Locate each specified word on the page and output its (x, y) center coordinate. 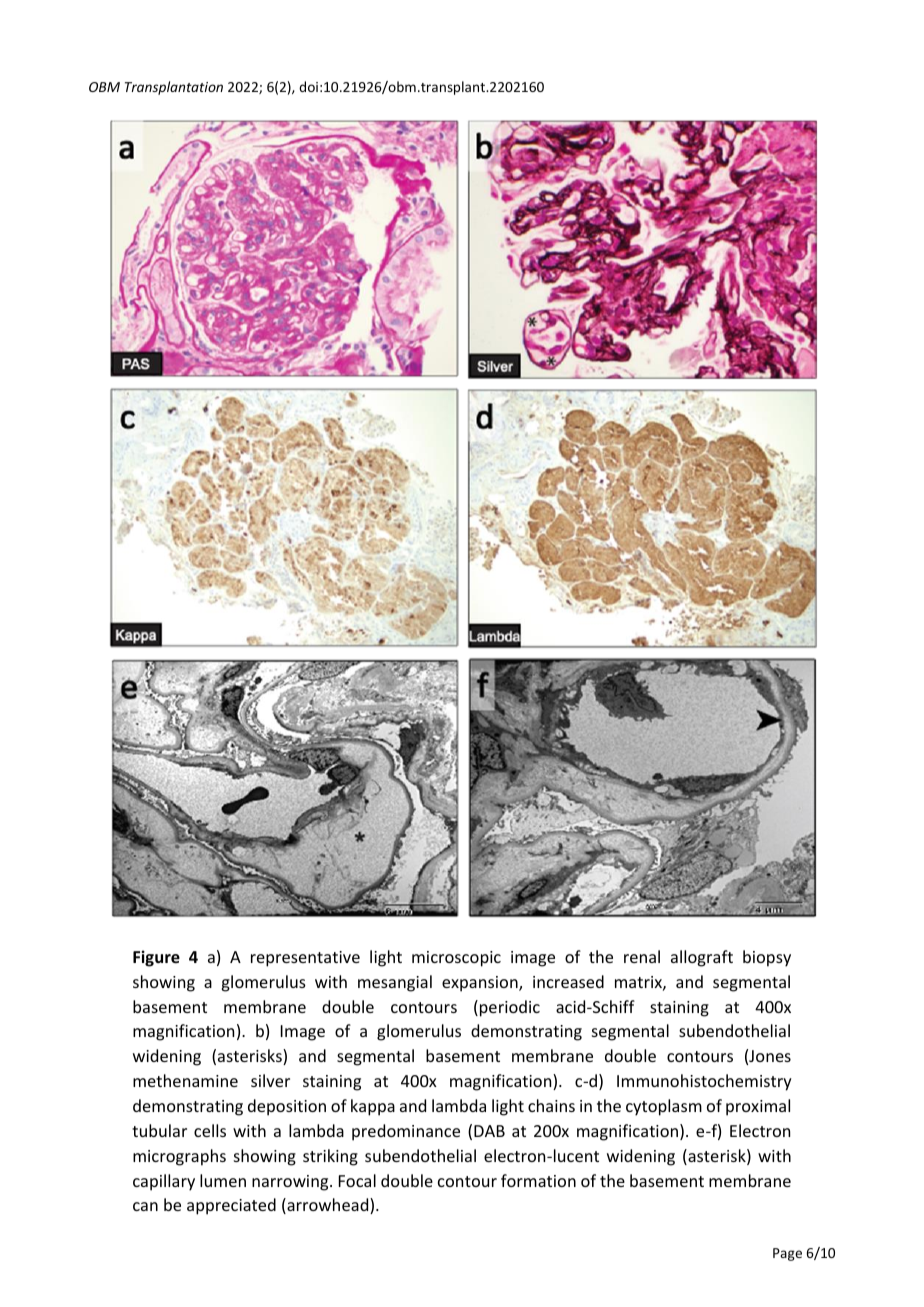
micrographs (179, 1157)
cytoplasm (664, 1107)
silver (270, 1080)
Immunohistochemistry (704, 1082)
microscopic (456, 959)
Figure (156, 958)
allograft (702, 958)
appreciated (231, 1206)
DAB (489, 1131)
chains (551, 1105)
